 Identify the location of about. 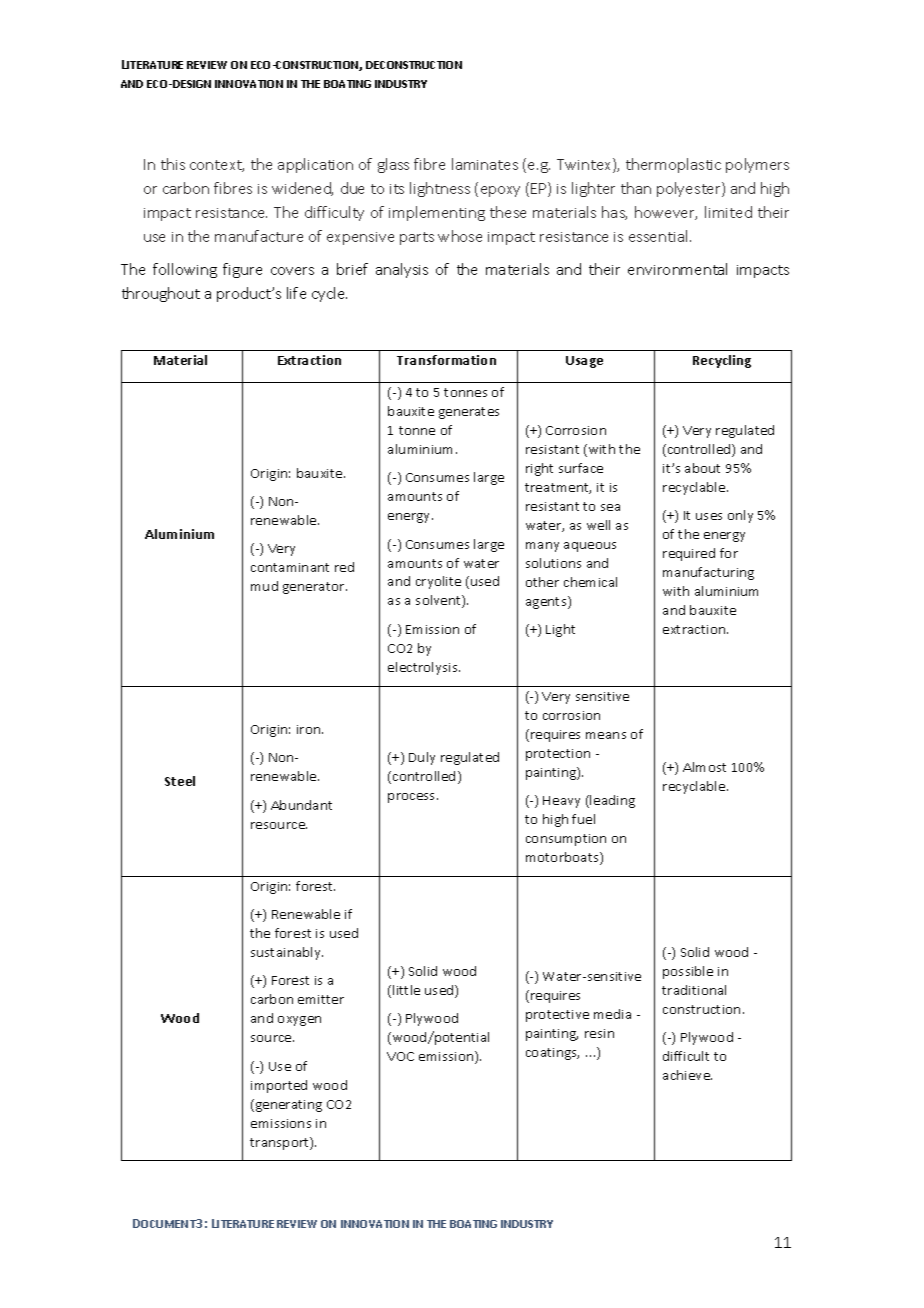
(702, 468).
